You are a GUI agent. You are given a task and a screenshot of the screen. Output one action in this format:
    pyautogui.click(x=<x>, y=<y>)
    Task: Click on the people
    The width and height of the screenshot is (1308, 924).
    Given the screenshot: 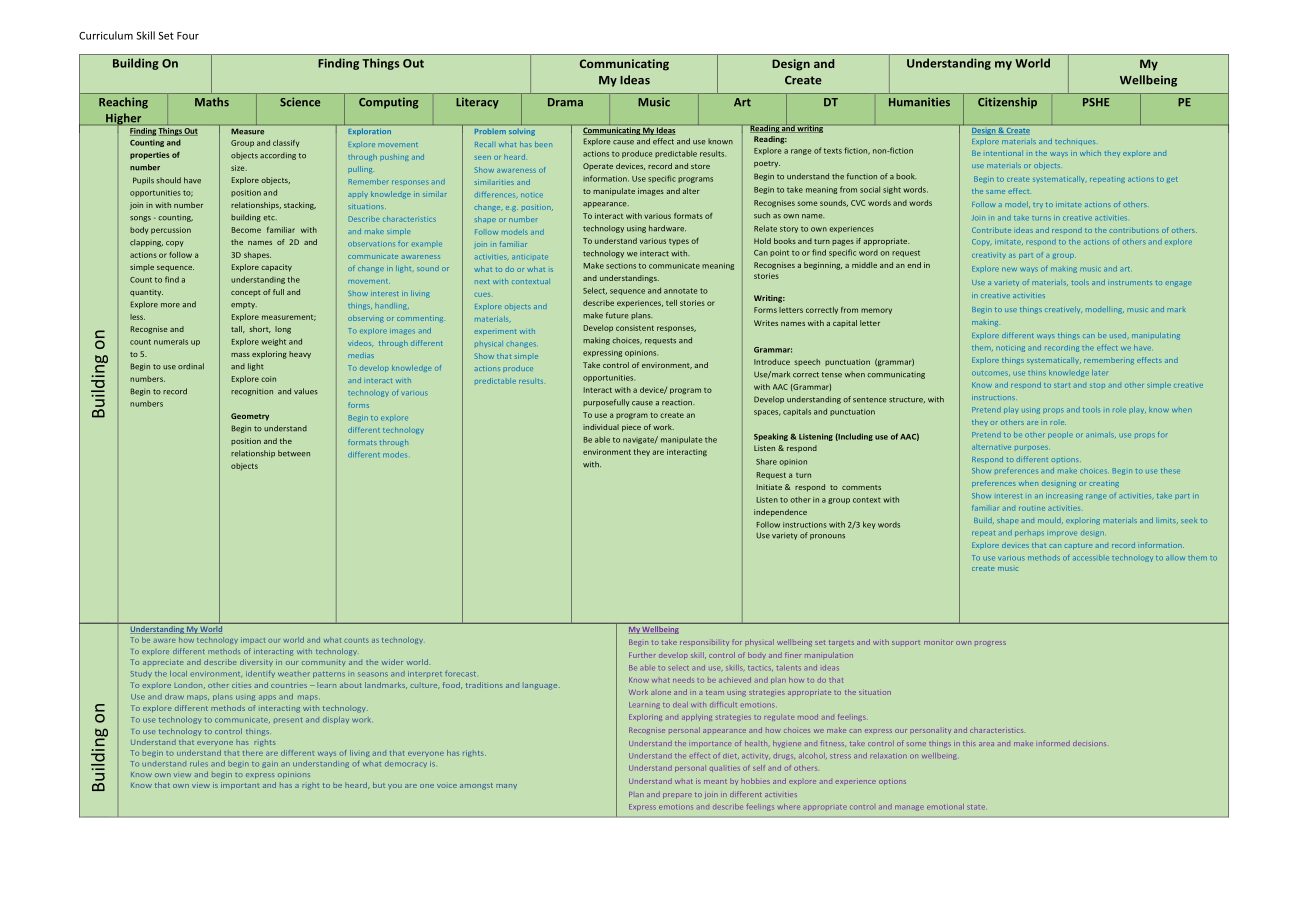 What is the action you would take?
    pyautogui.click(x=1060, y=435)
